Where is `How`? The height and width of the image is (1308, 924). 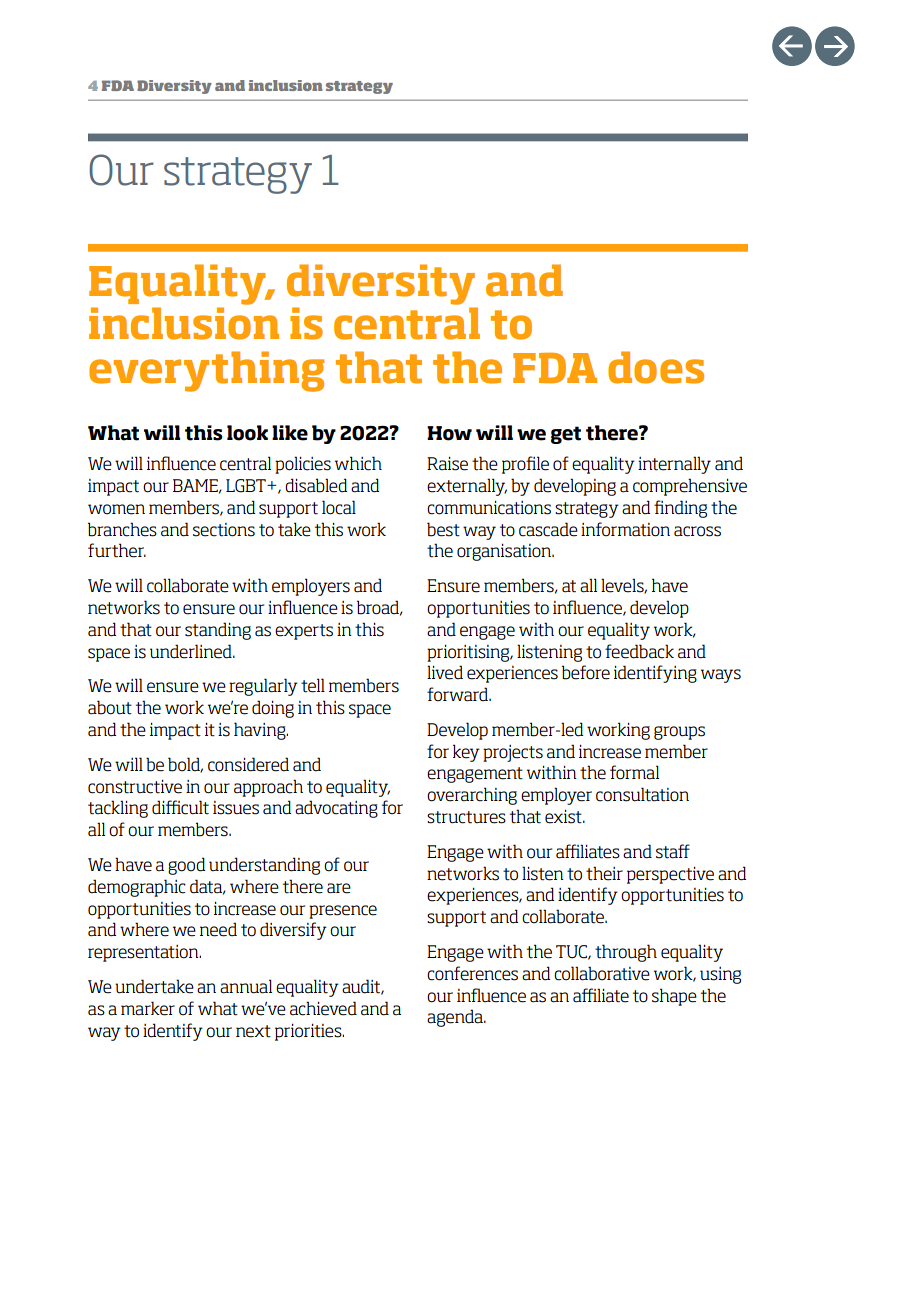
How is located at coordinates (449, 433).
